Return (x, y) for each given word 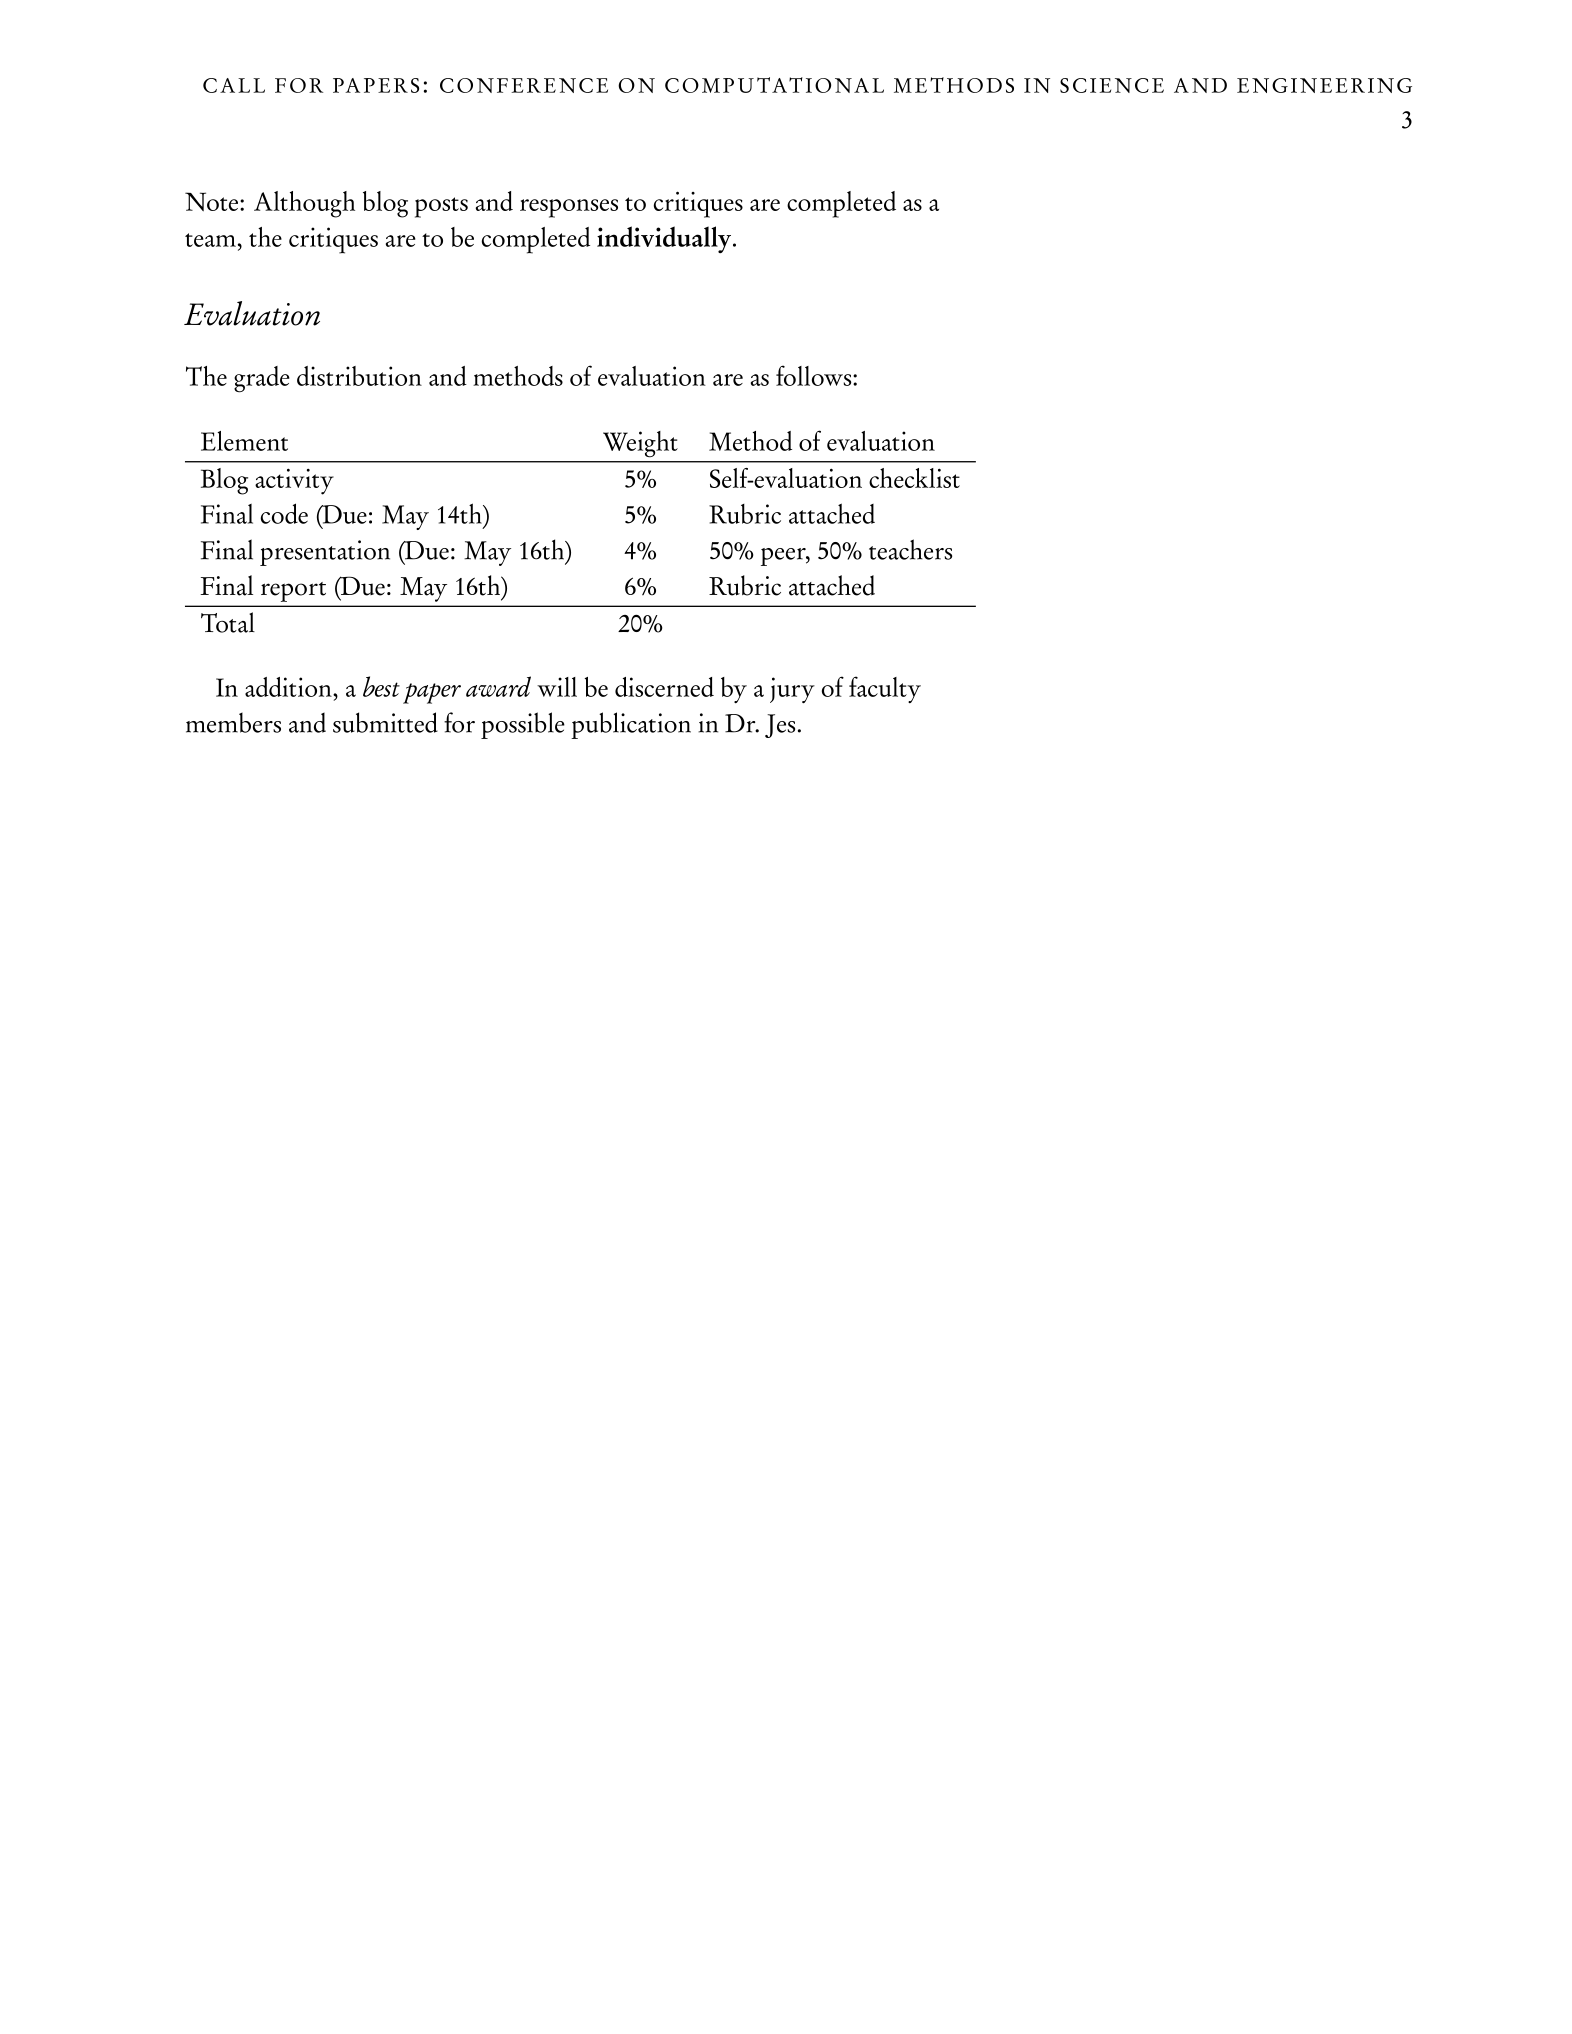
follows (815, 375)
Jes (780, 726)
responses (569, 208)
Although (304, 204)
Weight (640, 444)
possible (523, 725)
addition (289, 687)
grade (262, 379)
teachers (910, 549)
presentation (325, 553)
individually (664, 239)
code (284, 513)
